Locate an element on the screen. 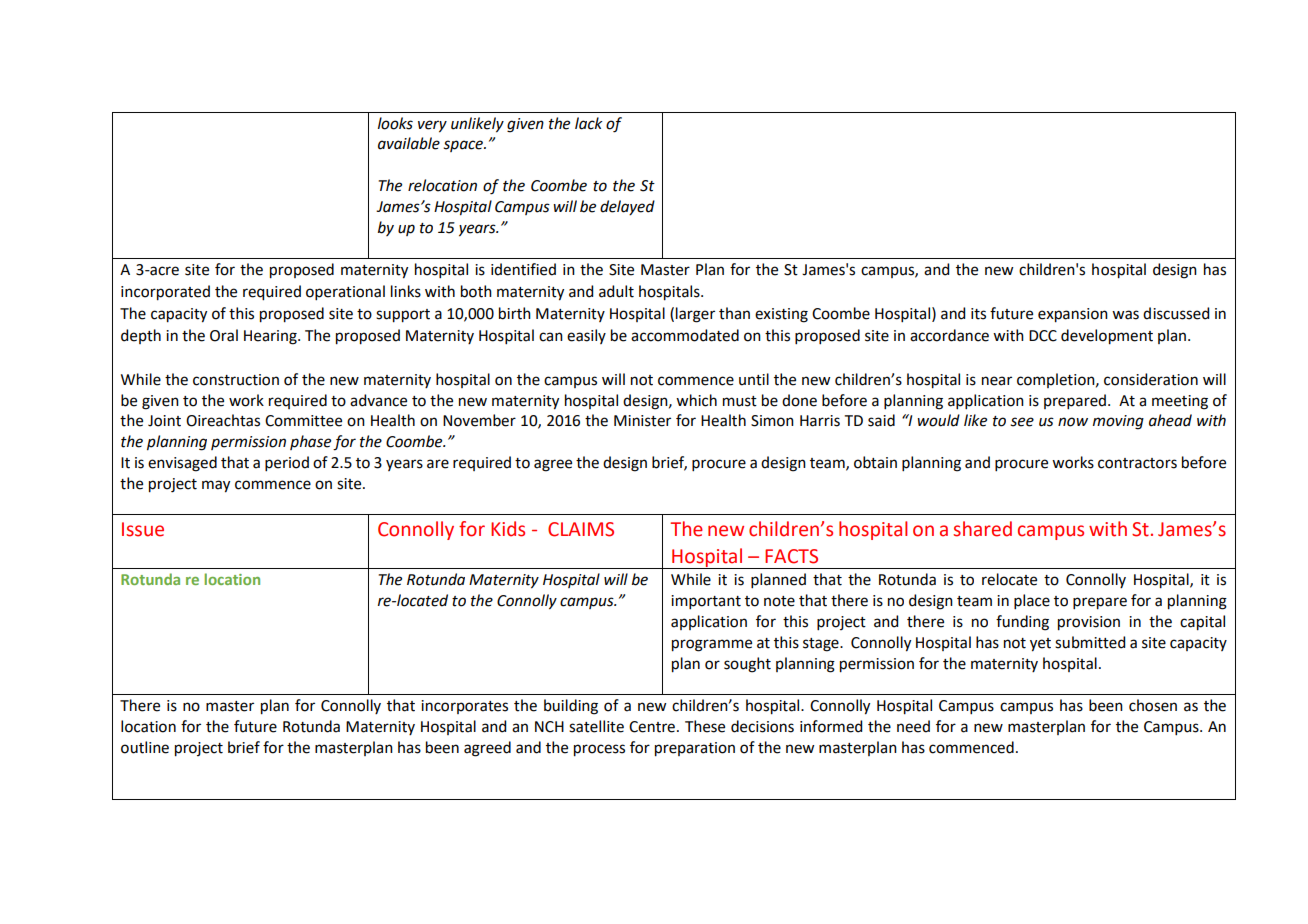  expansion is located at coordinates (1073, 315).
